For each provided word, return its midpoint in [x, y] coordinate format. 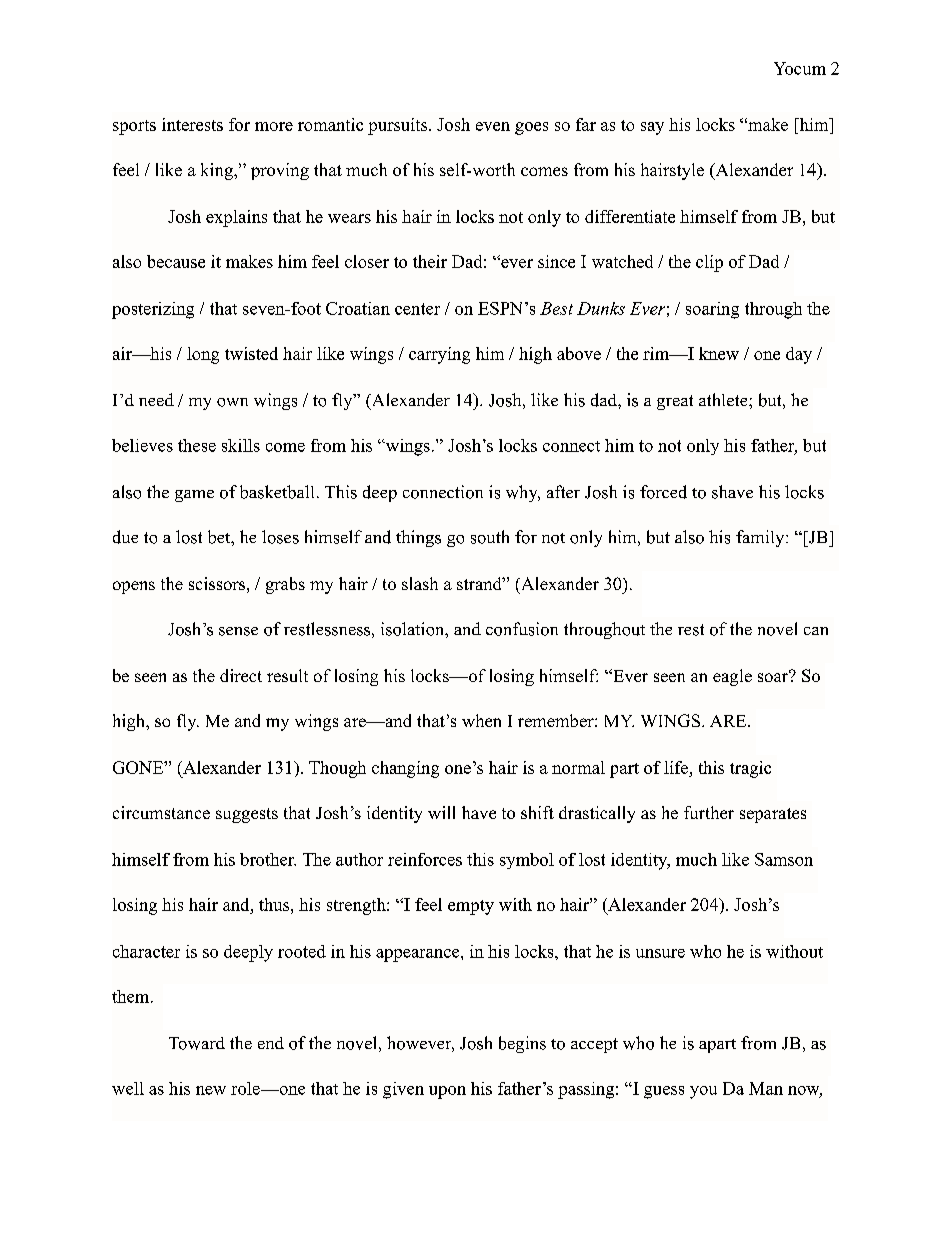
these [197, 445]
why [523, 493]
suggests [247, 815]
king [218, 171]
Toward [197, 1043]
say [652, 128]
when [481, 720]
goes [531, 128]
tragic [750, 769]
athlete [724, 399]
